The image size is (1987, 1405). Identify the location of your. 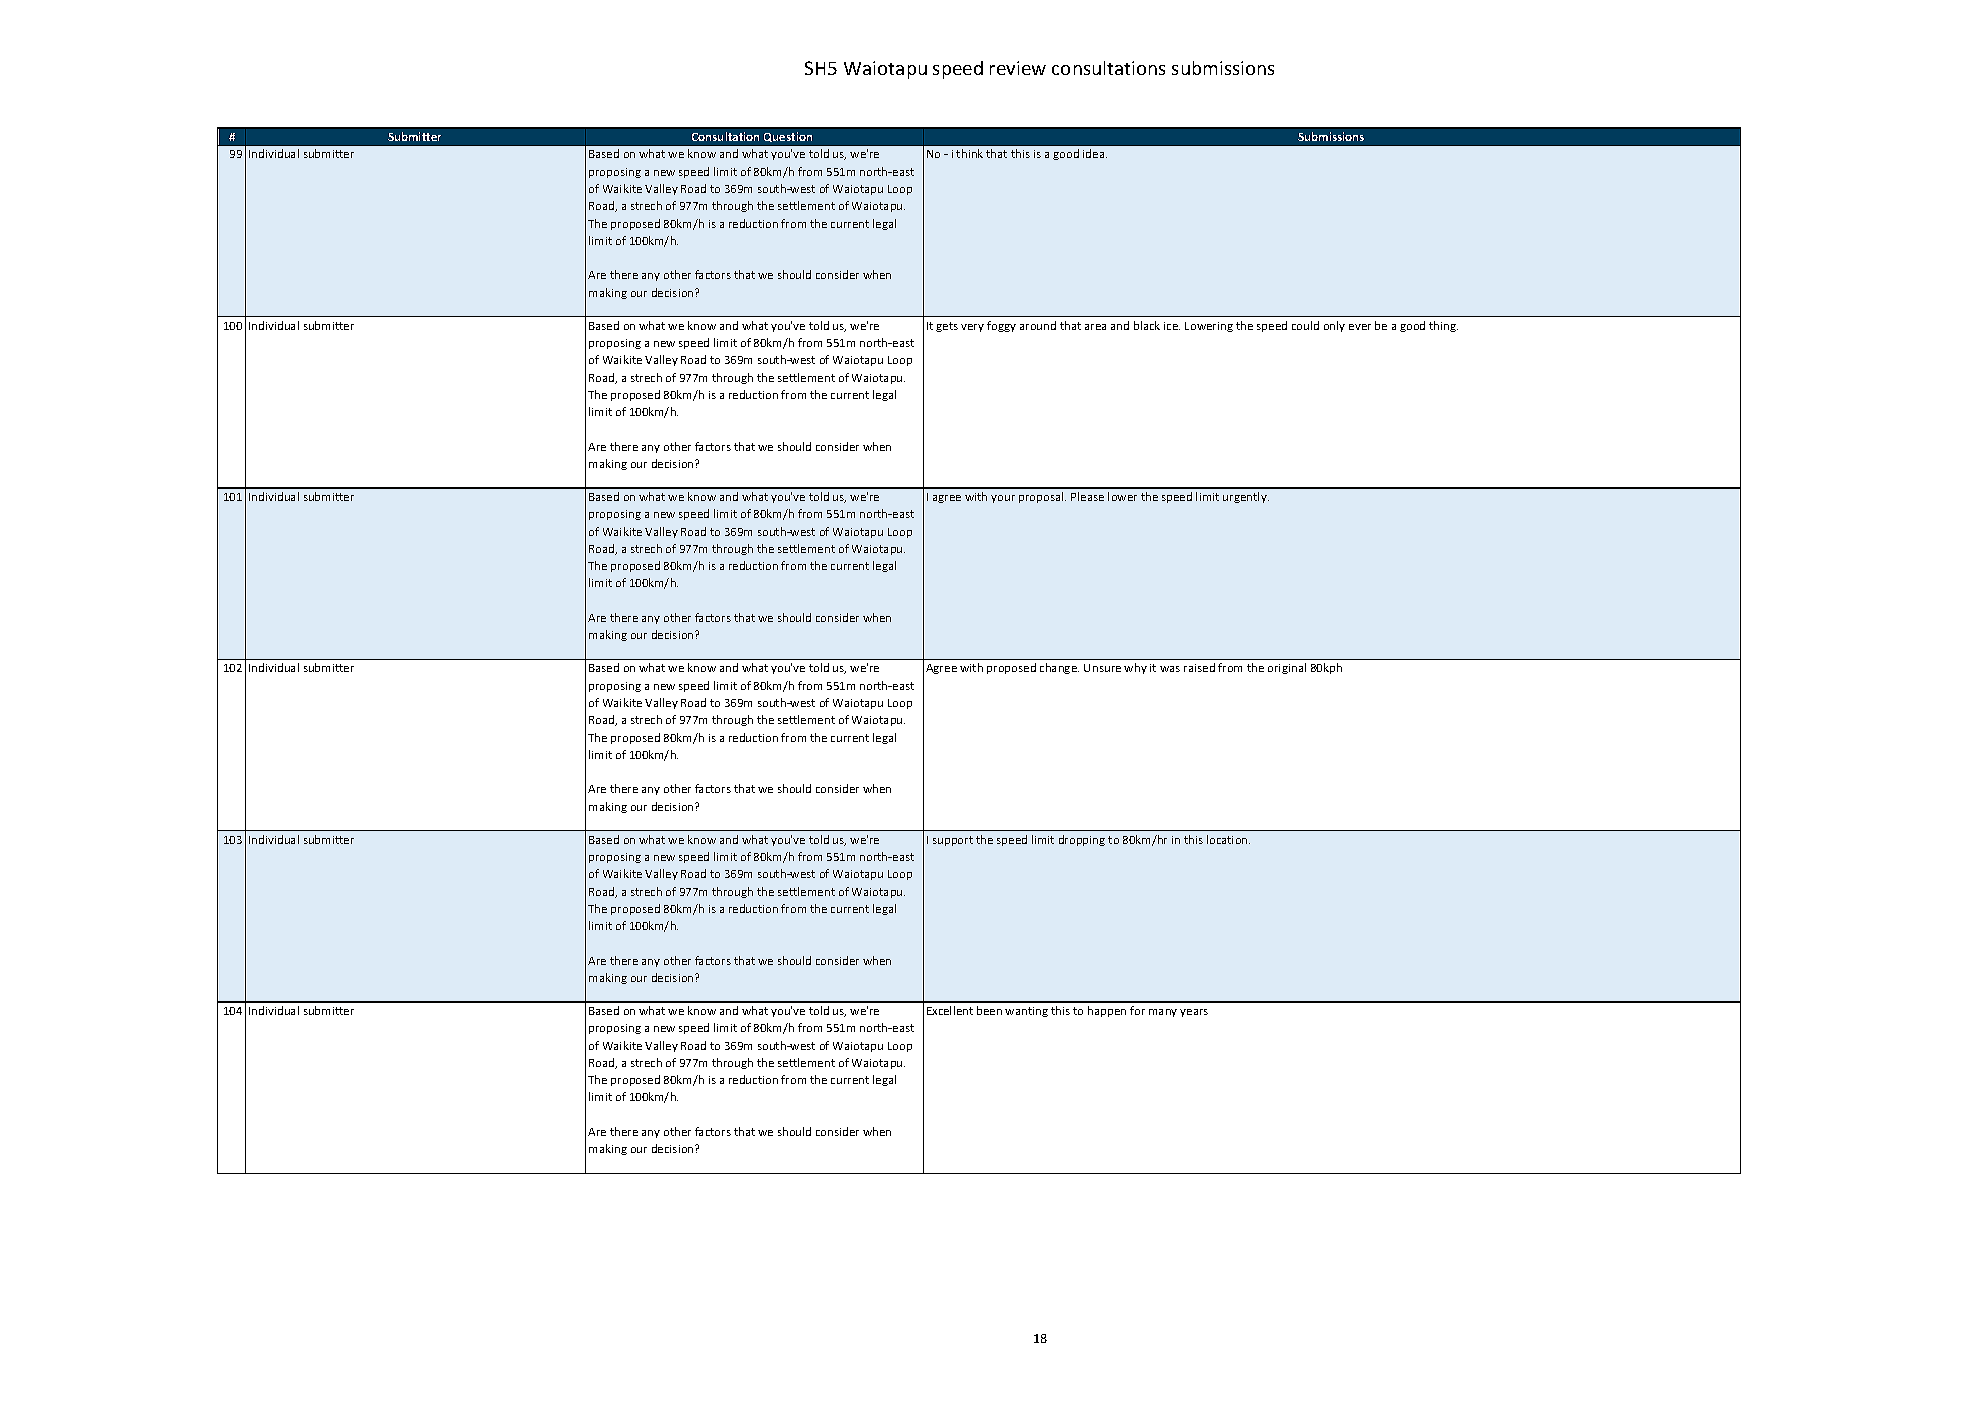
(1003, 499).
